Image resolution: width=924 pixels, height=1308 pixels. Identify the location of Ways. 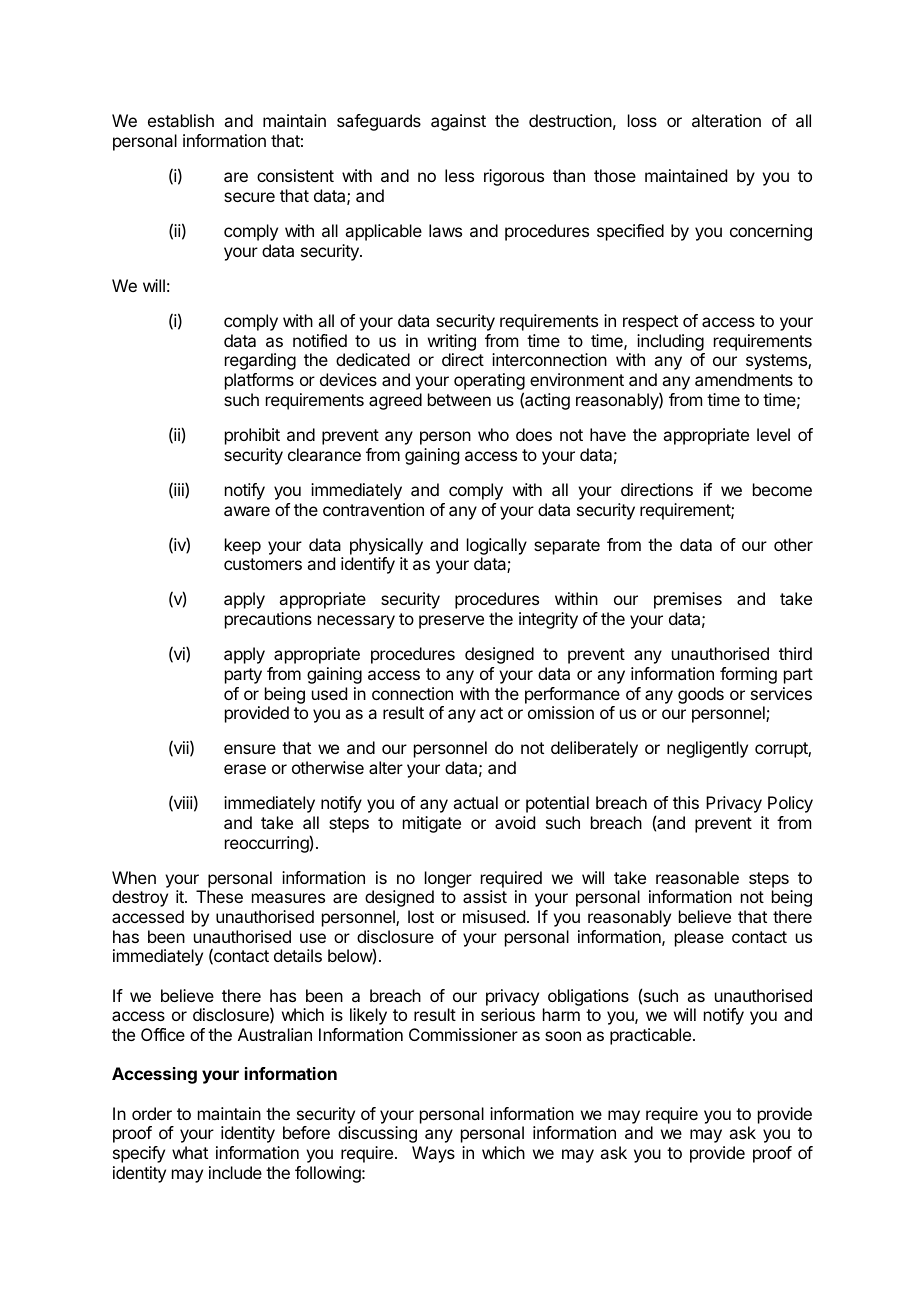
(433, 1154).
